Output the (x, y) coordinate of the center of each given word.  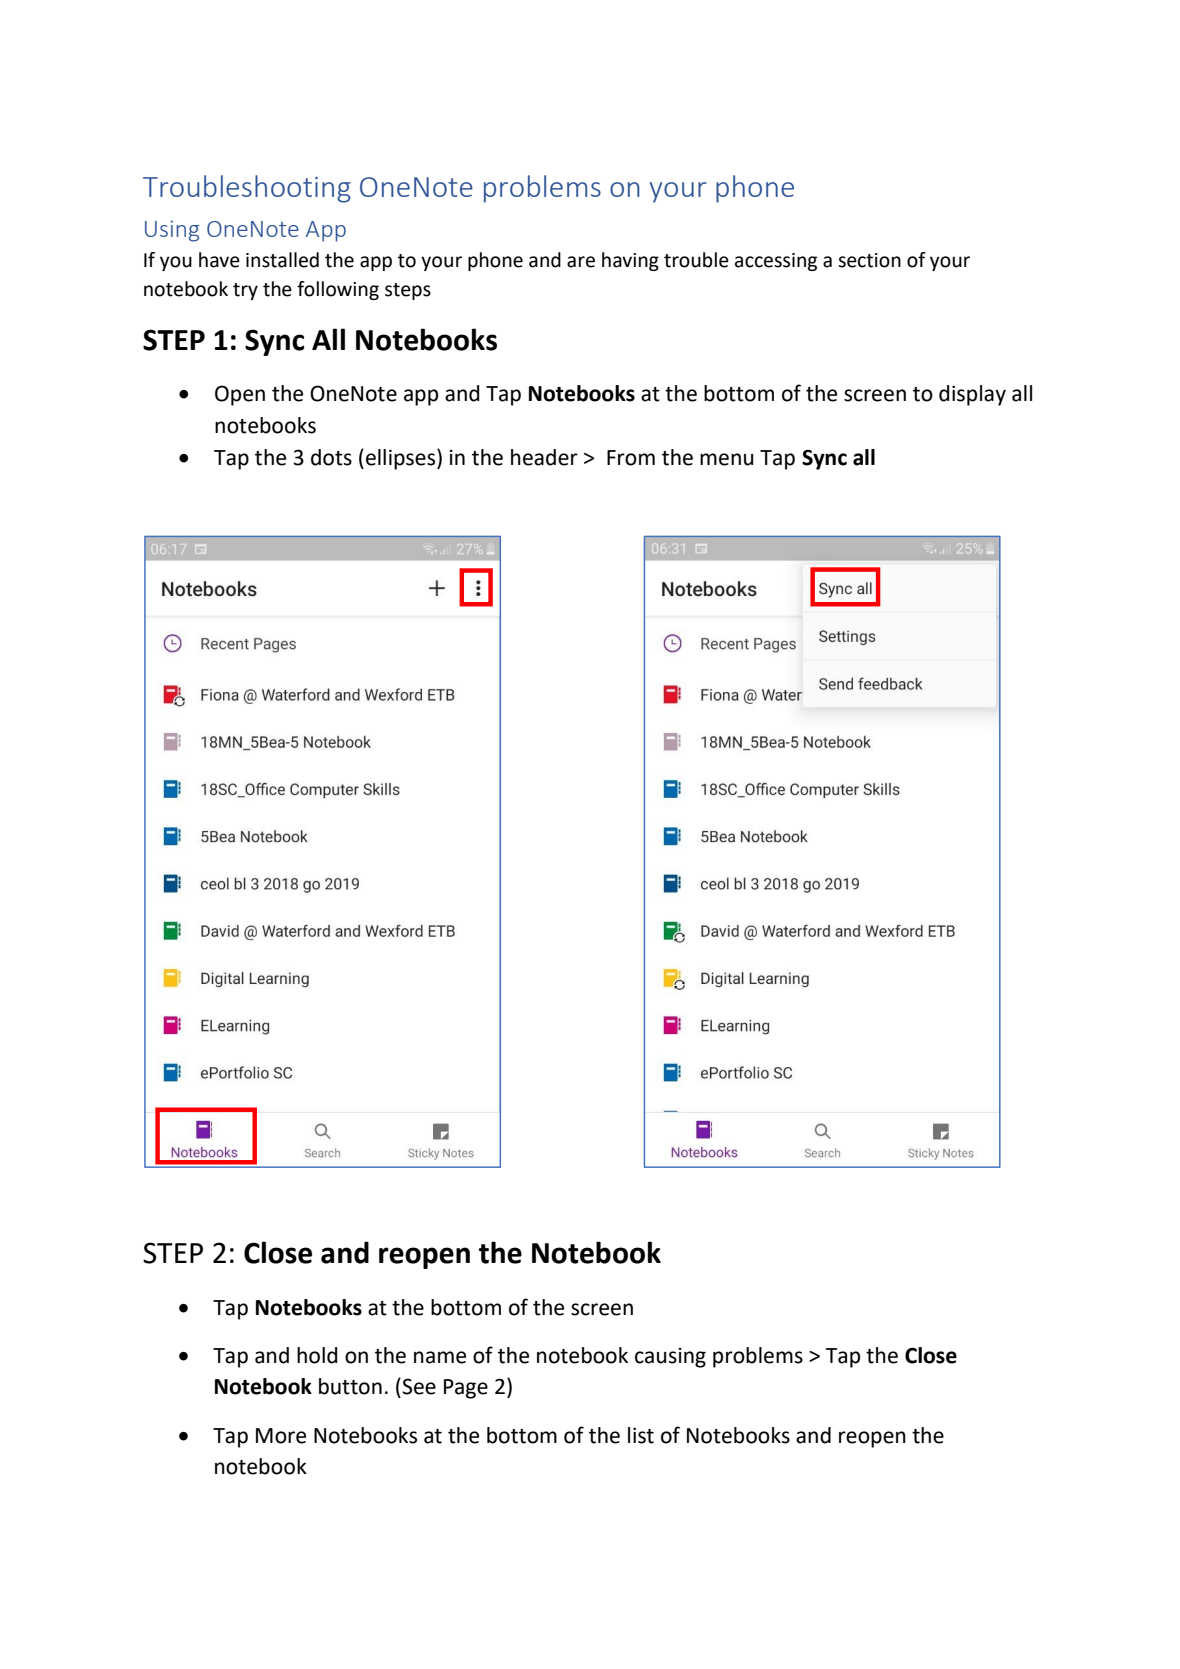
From (631, 458)
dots (331, 457)
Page (466, 1389)
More (281, 1436)
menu (727, 459)
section (869, 260)
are (581, 262)
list (641, 1435)
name (440, 1357)
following (338, 290)
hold (317, 1355)
